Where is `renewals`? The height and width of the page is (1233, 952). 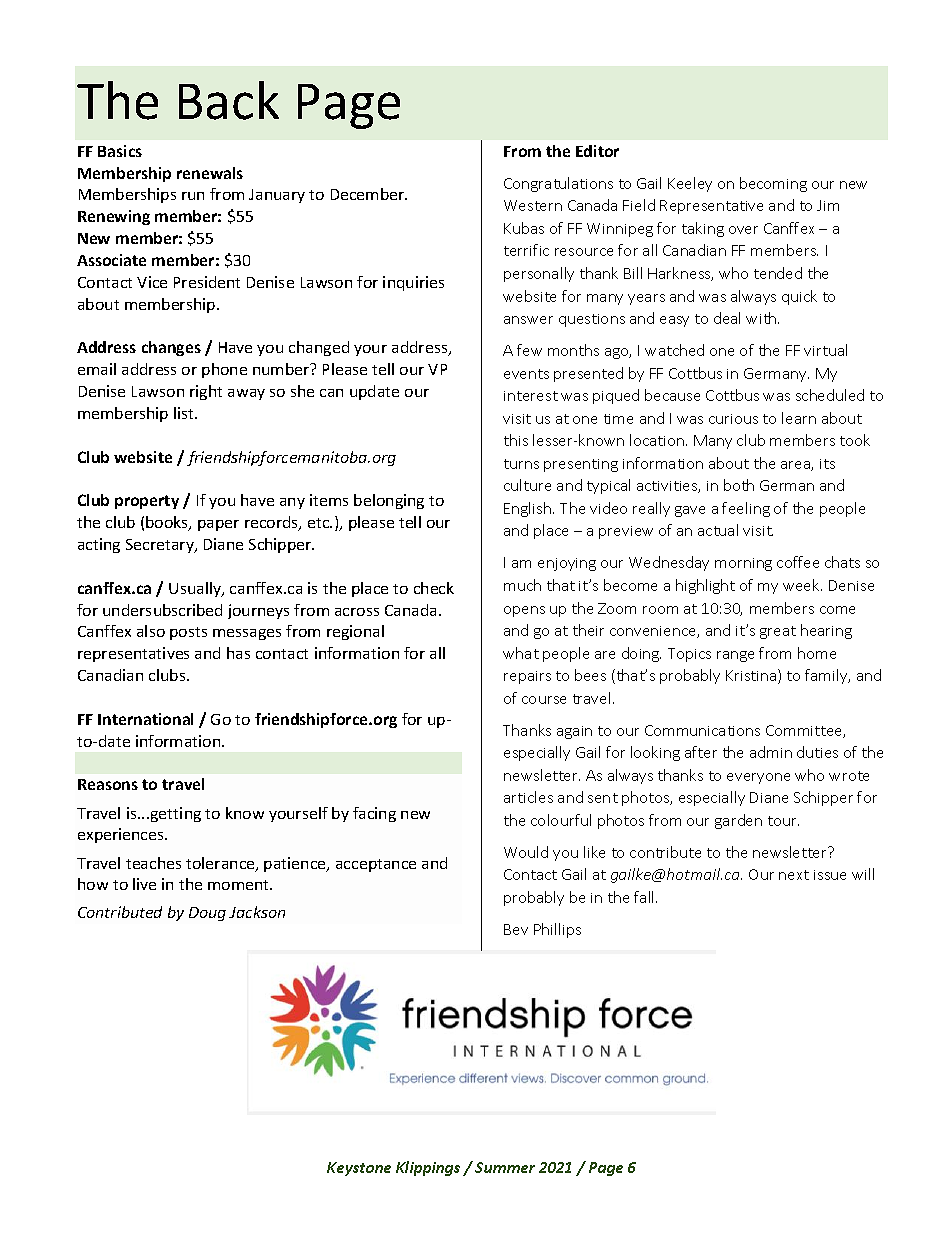 renewals is located at coordinates (210, 173).
